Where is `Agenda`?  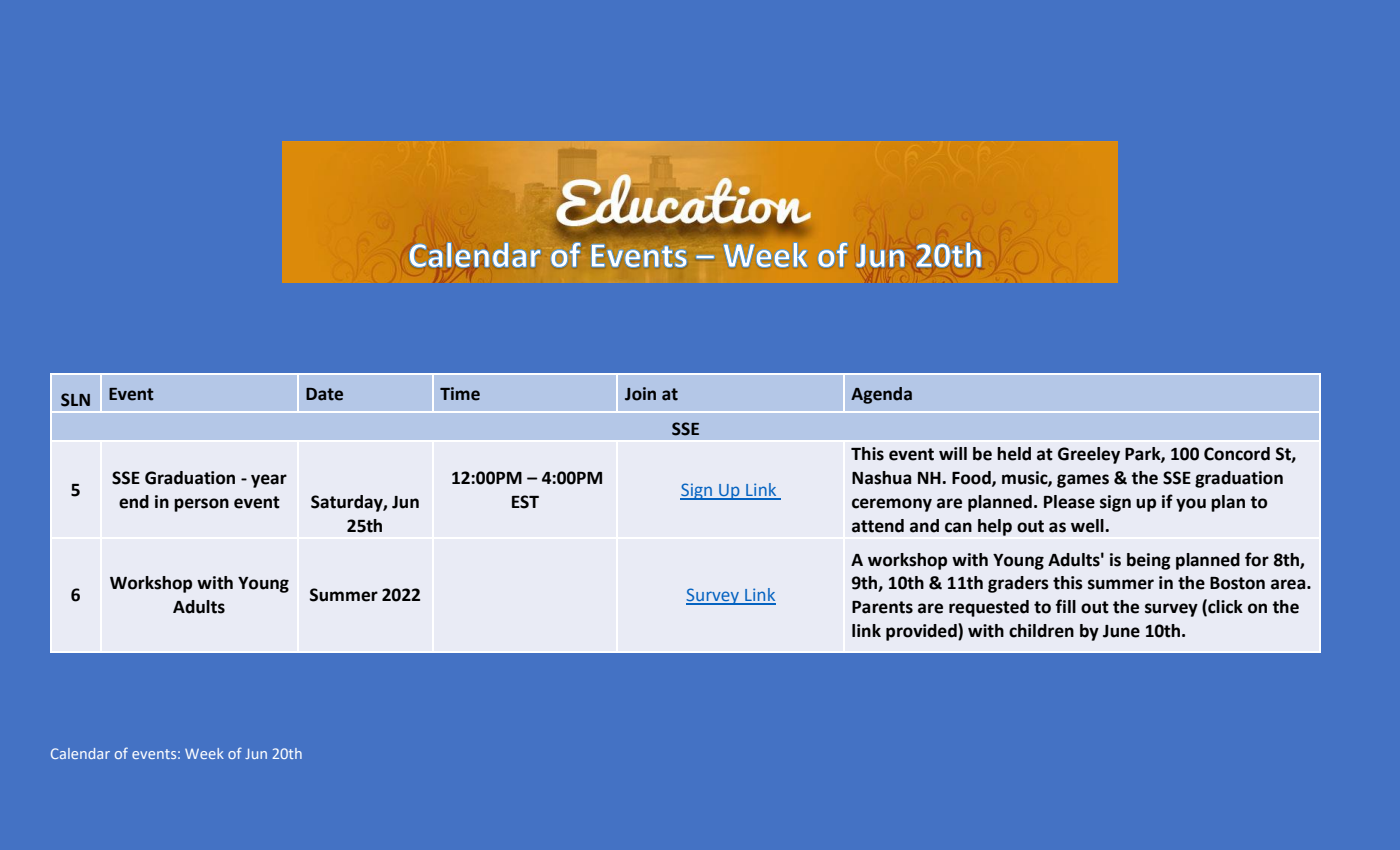 Agenda is located at coordinates (881, 395).
